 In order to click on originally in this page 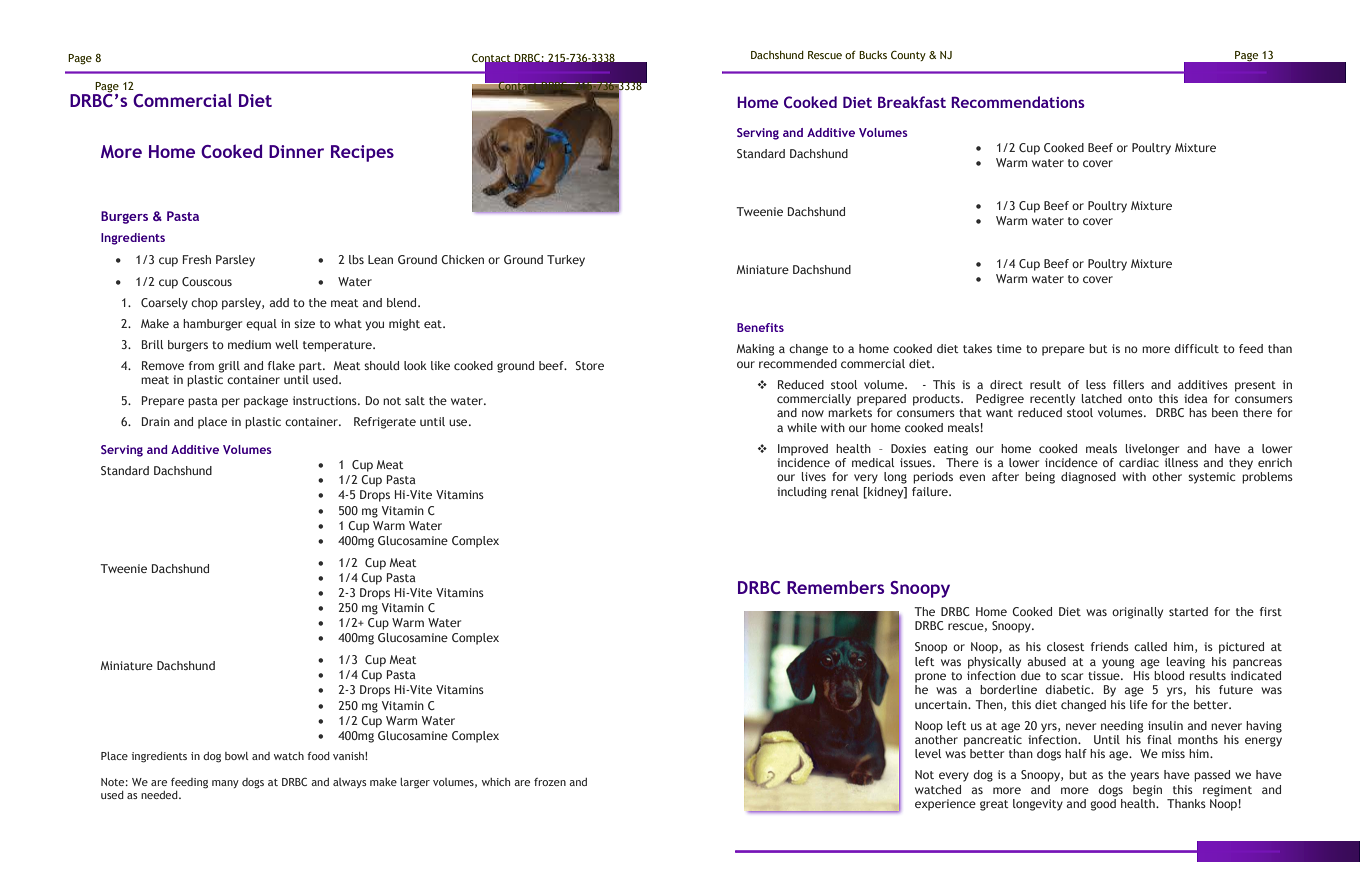, I will do `click(1137, 613)`.
